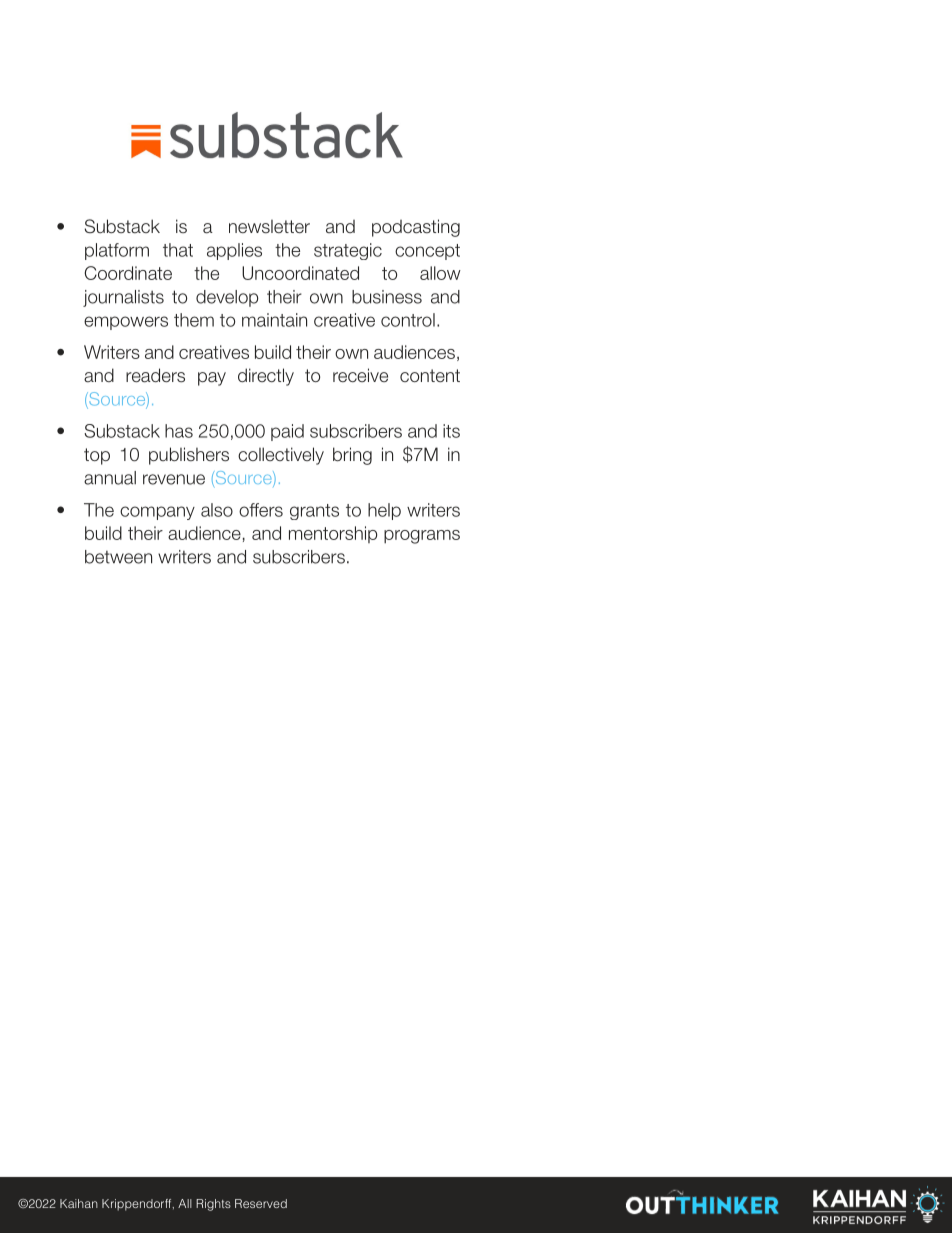 The height and width of the image is (1233, 952). Describe the element at coordinates (422, 537) in the image. I see `programs` at that location.
